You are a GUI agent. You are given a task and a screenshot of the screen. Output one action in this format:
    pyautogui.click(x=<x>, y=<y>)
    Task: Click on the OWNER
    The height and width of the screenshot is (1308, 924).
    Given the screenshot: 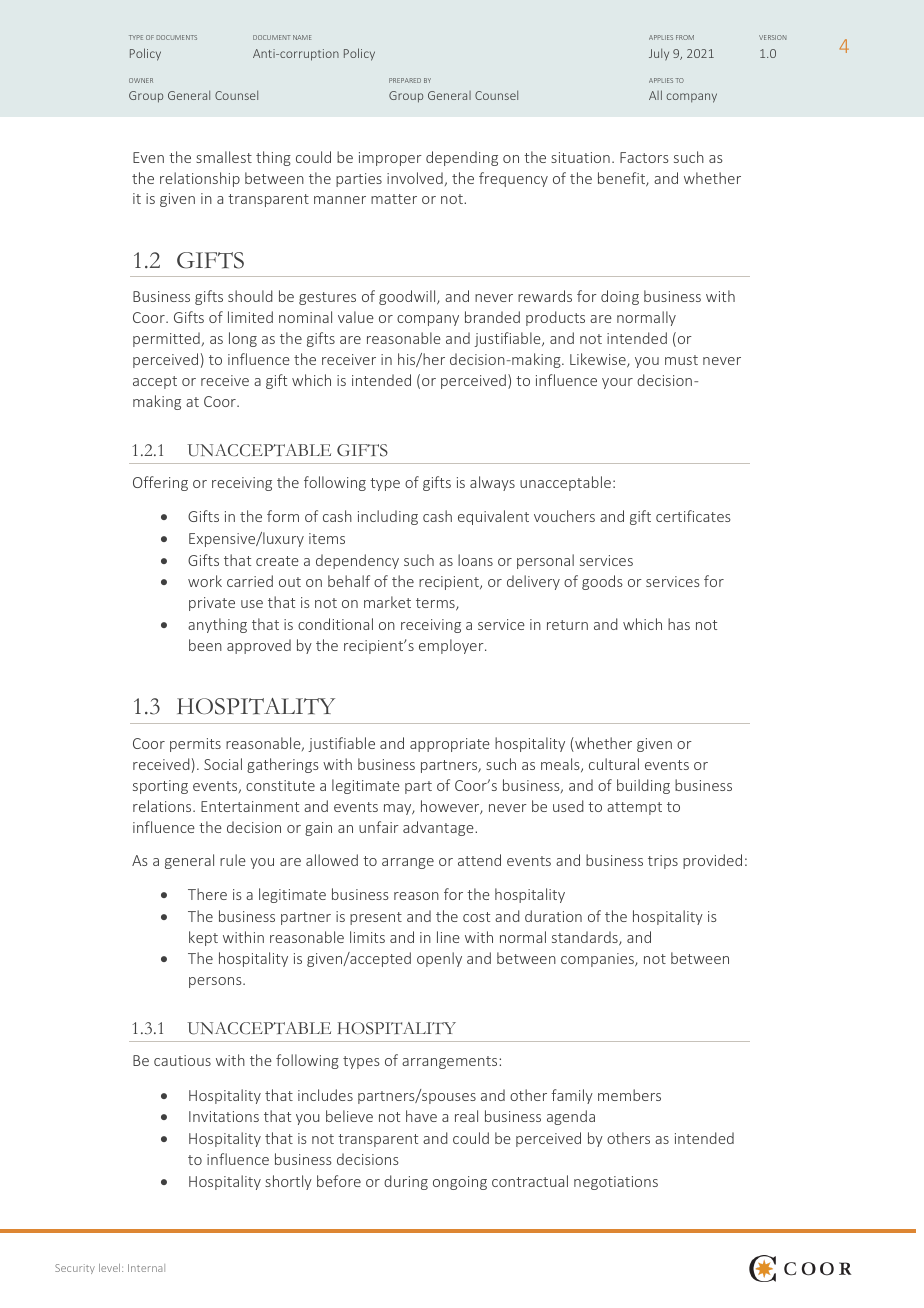 What is the action you would take?
    pyautogui.click(x=141, y=80)
